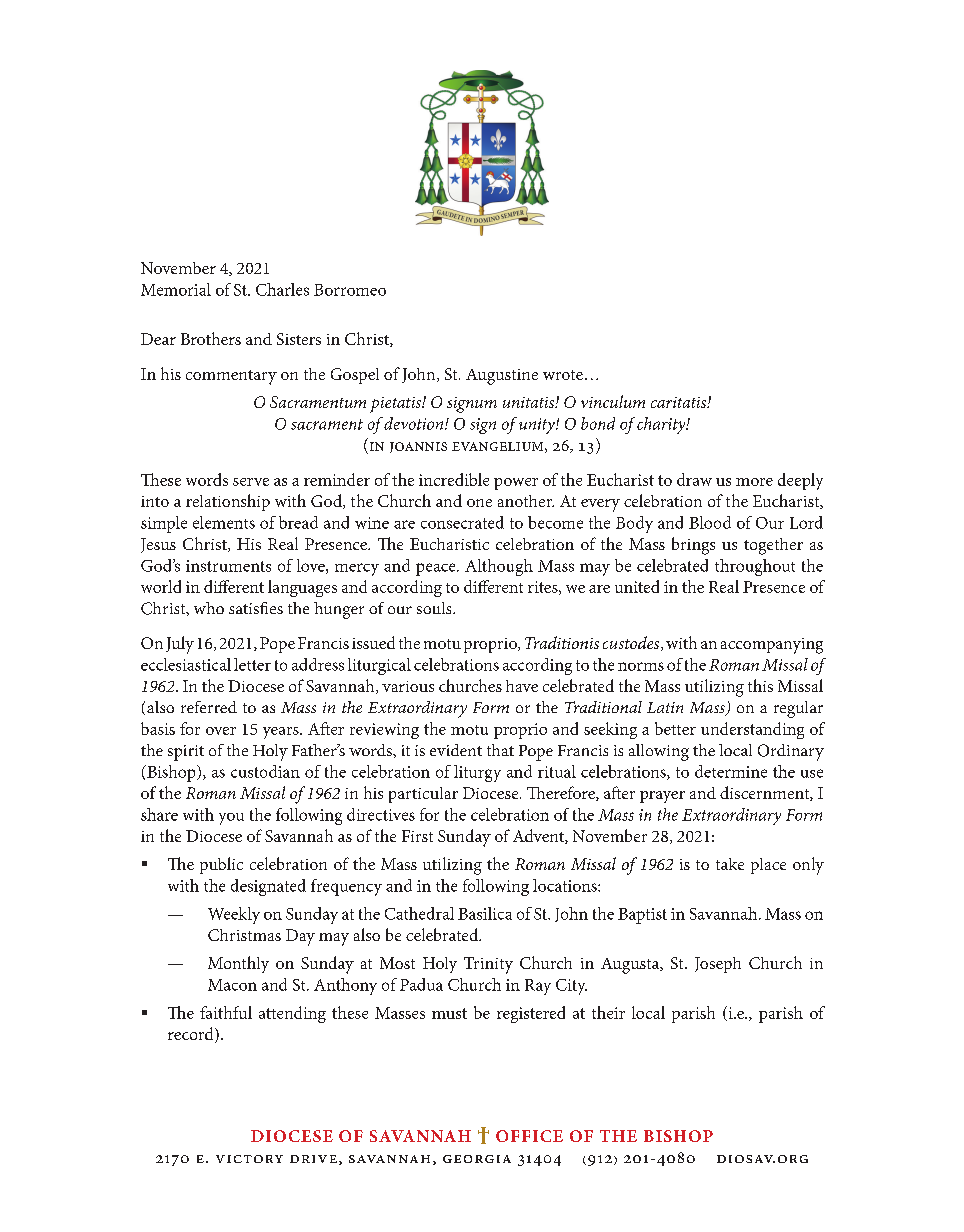 This screenshot has width=964, height=1232. Describe the element at coordinates (502, 377) in the screenshot. I see `Augustine` at that location.
